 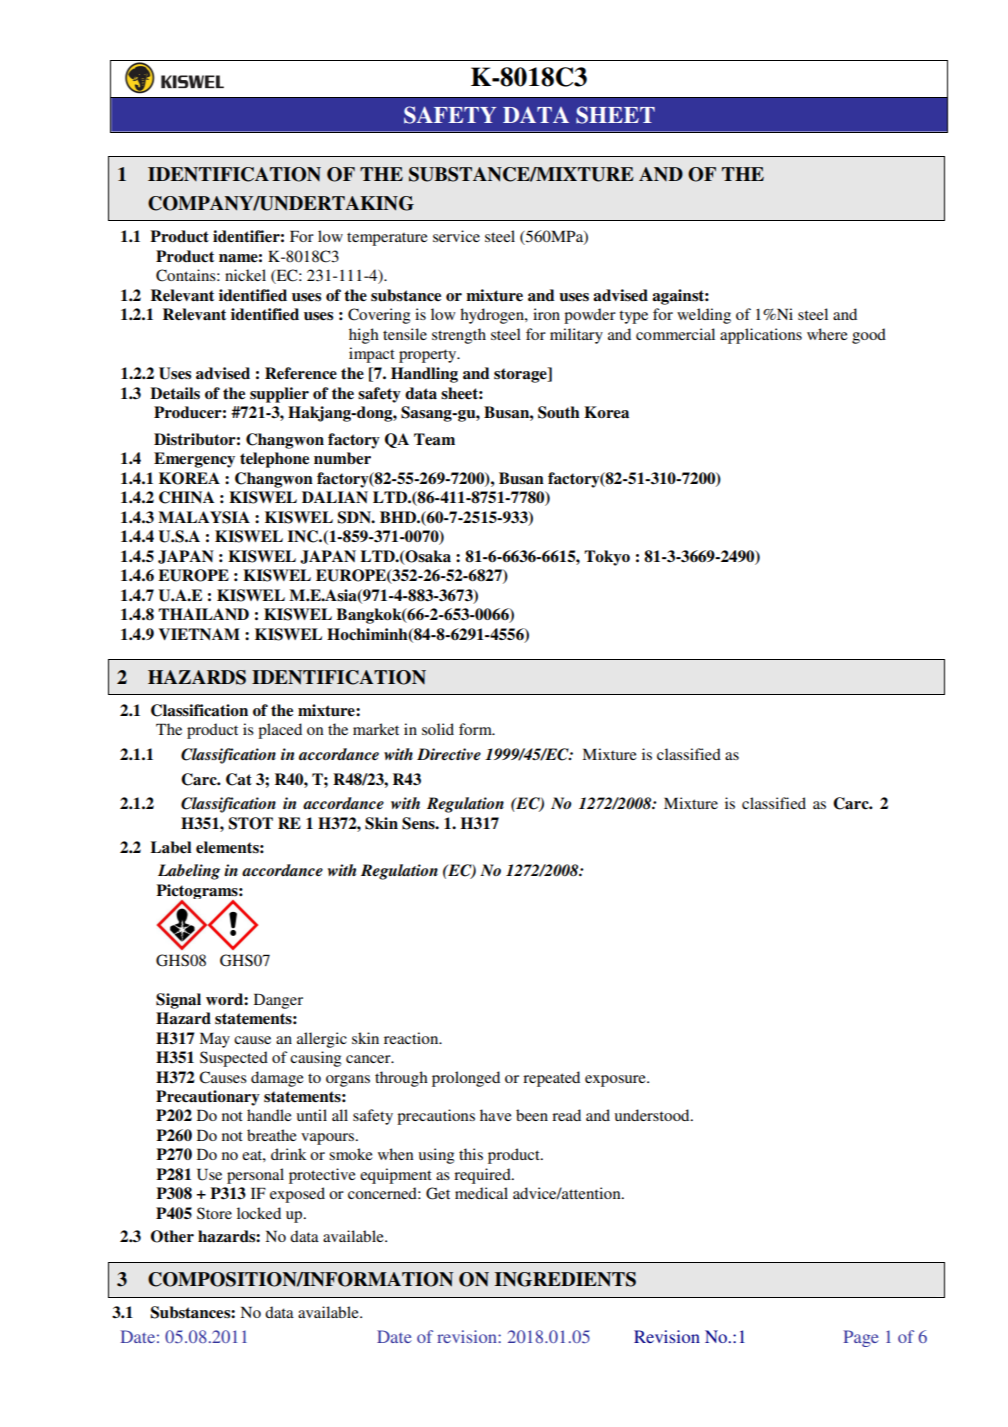 What do you see at coordinates (259, 1213) in the page?
I see `locked` at bounding box center [259, 1213].
